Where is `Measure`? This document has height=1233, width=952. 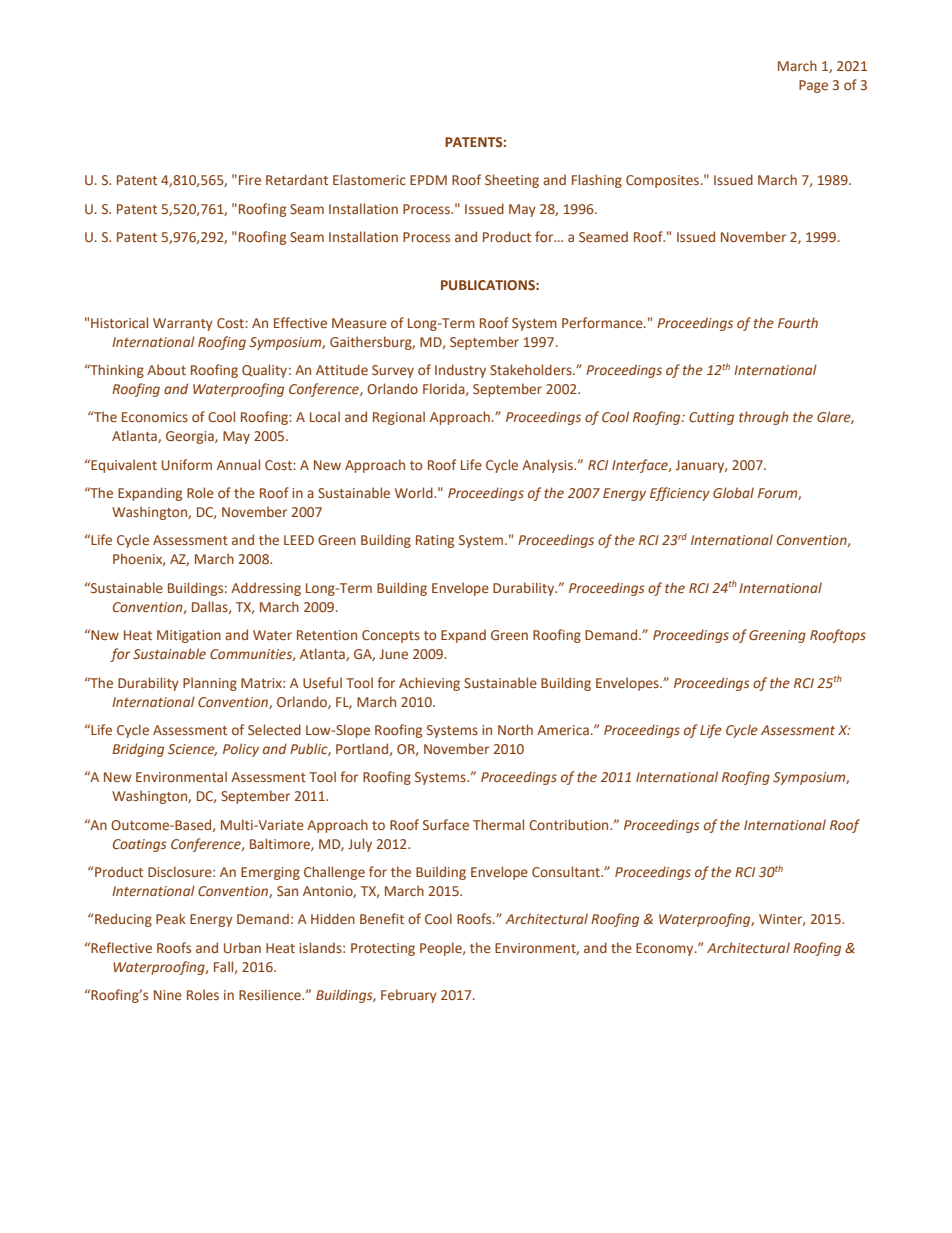 Measure is located at coordinates (359, 323).
